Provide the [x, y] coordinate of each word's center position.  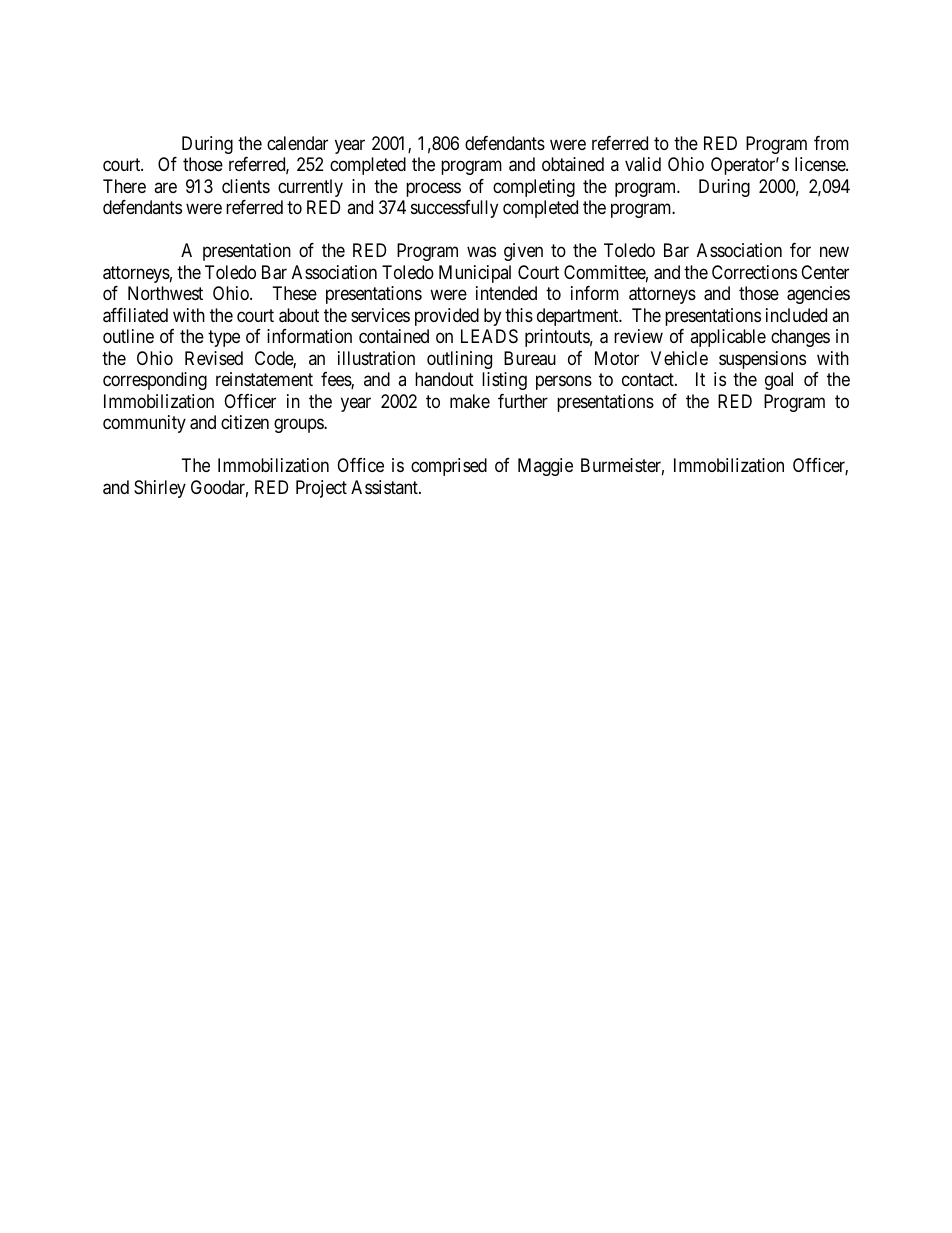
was [481, 252]
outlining [459, 360]
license [821, 164]
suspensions [762, 360]
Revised [214, 358]
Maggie [545, 467]
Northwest [165, 293]
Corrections [754, 272]
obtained [573, 164]
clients [246, 186]
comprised [449, 467]
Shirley [160, 489]
